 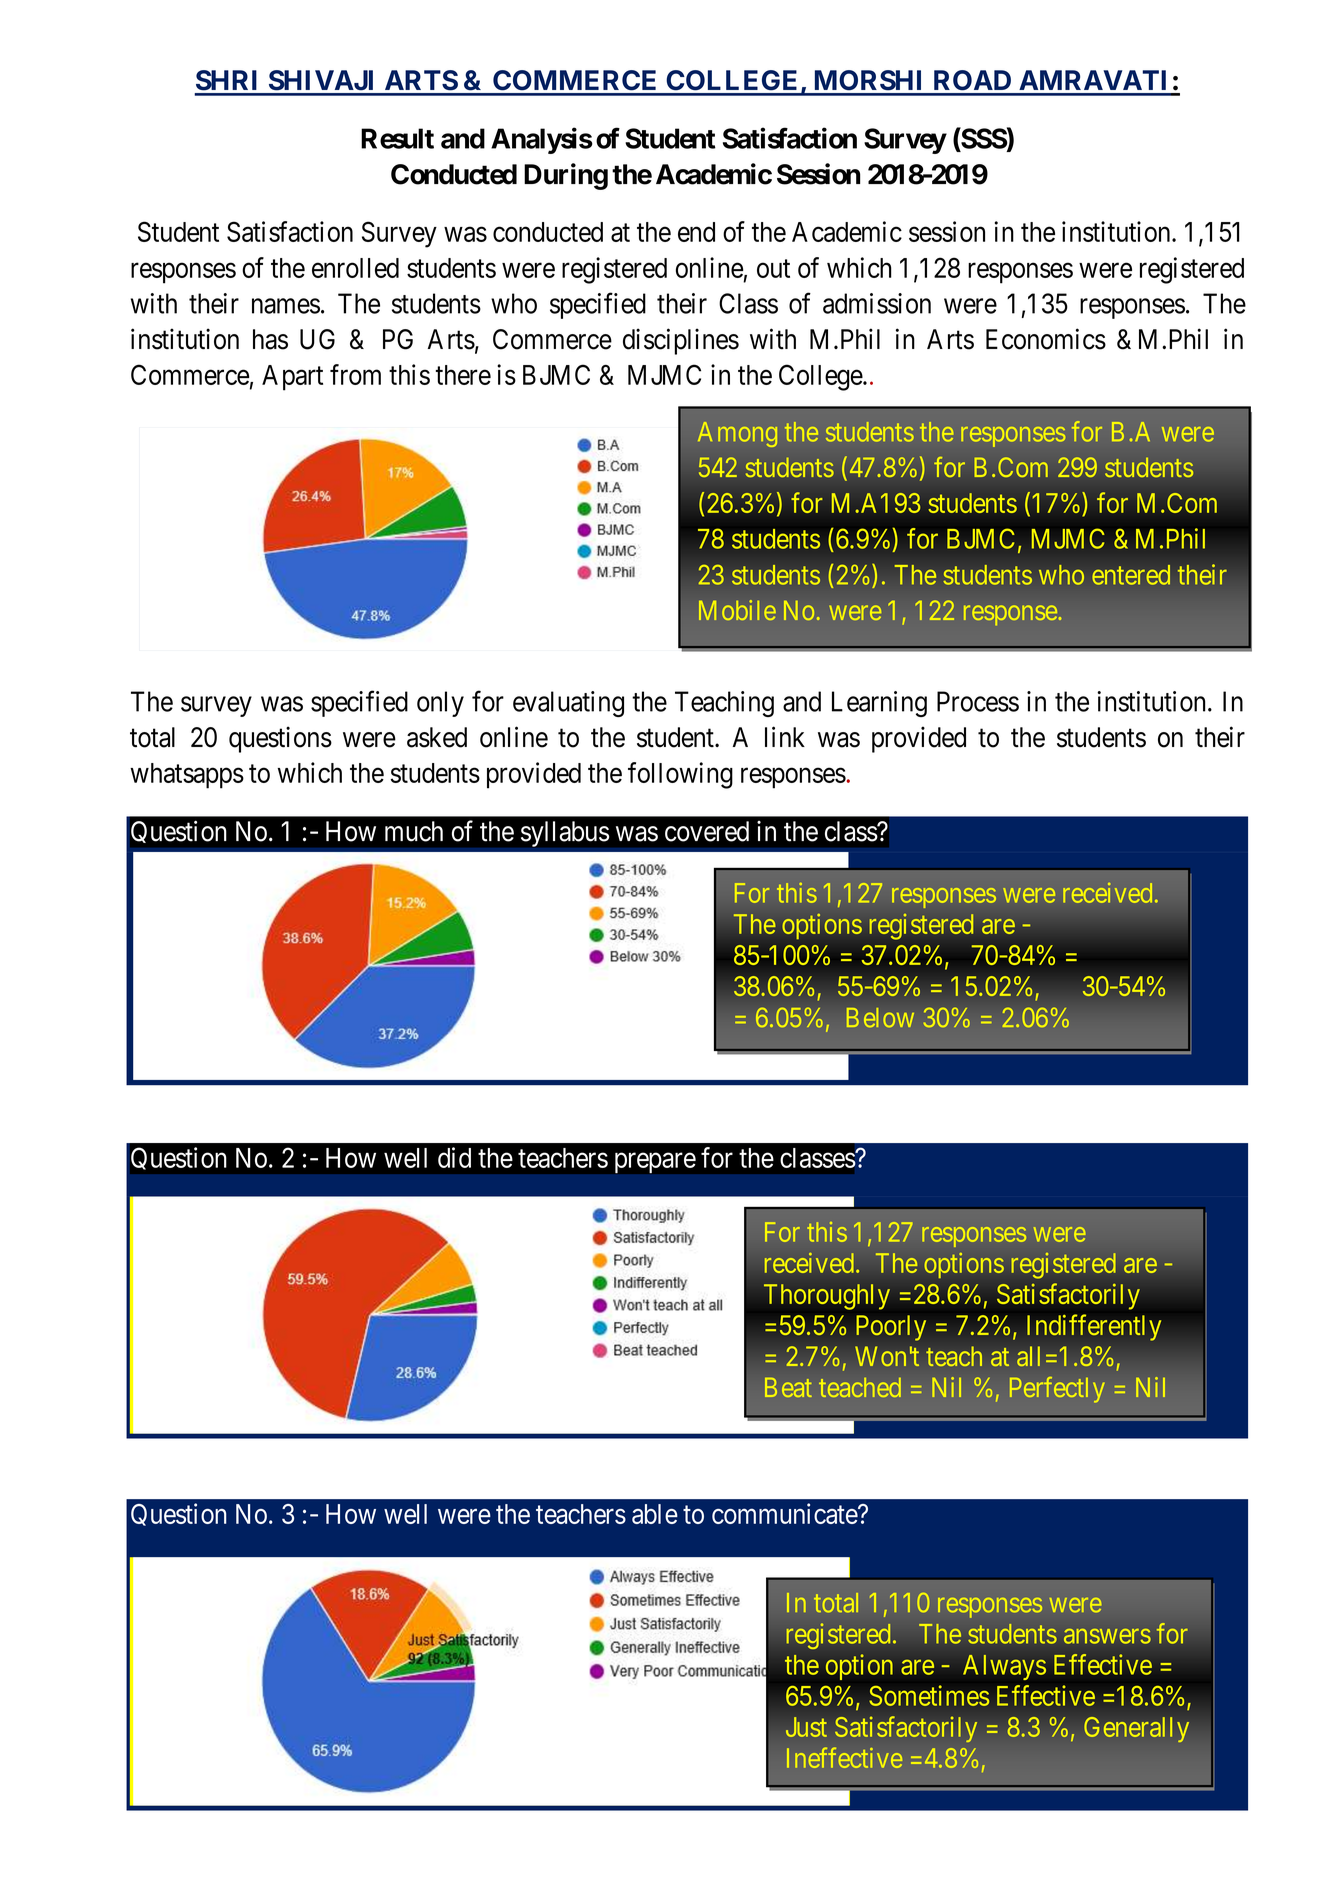 I want to click on Economics, so click(x=1046, y=339).
